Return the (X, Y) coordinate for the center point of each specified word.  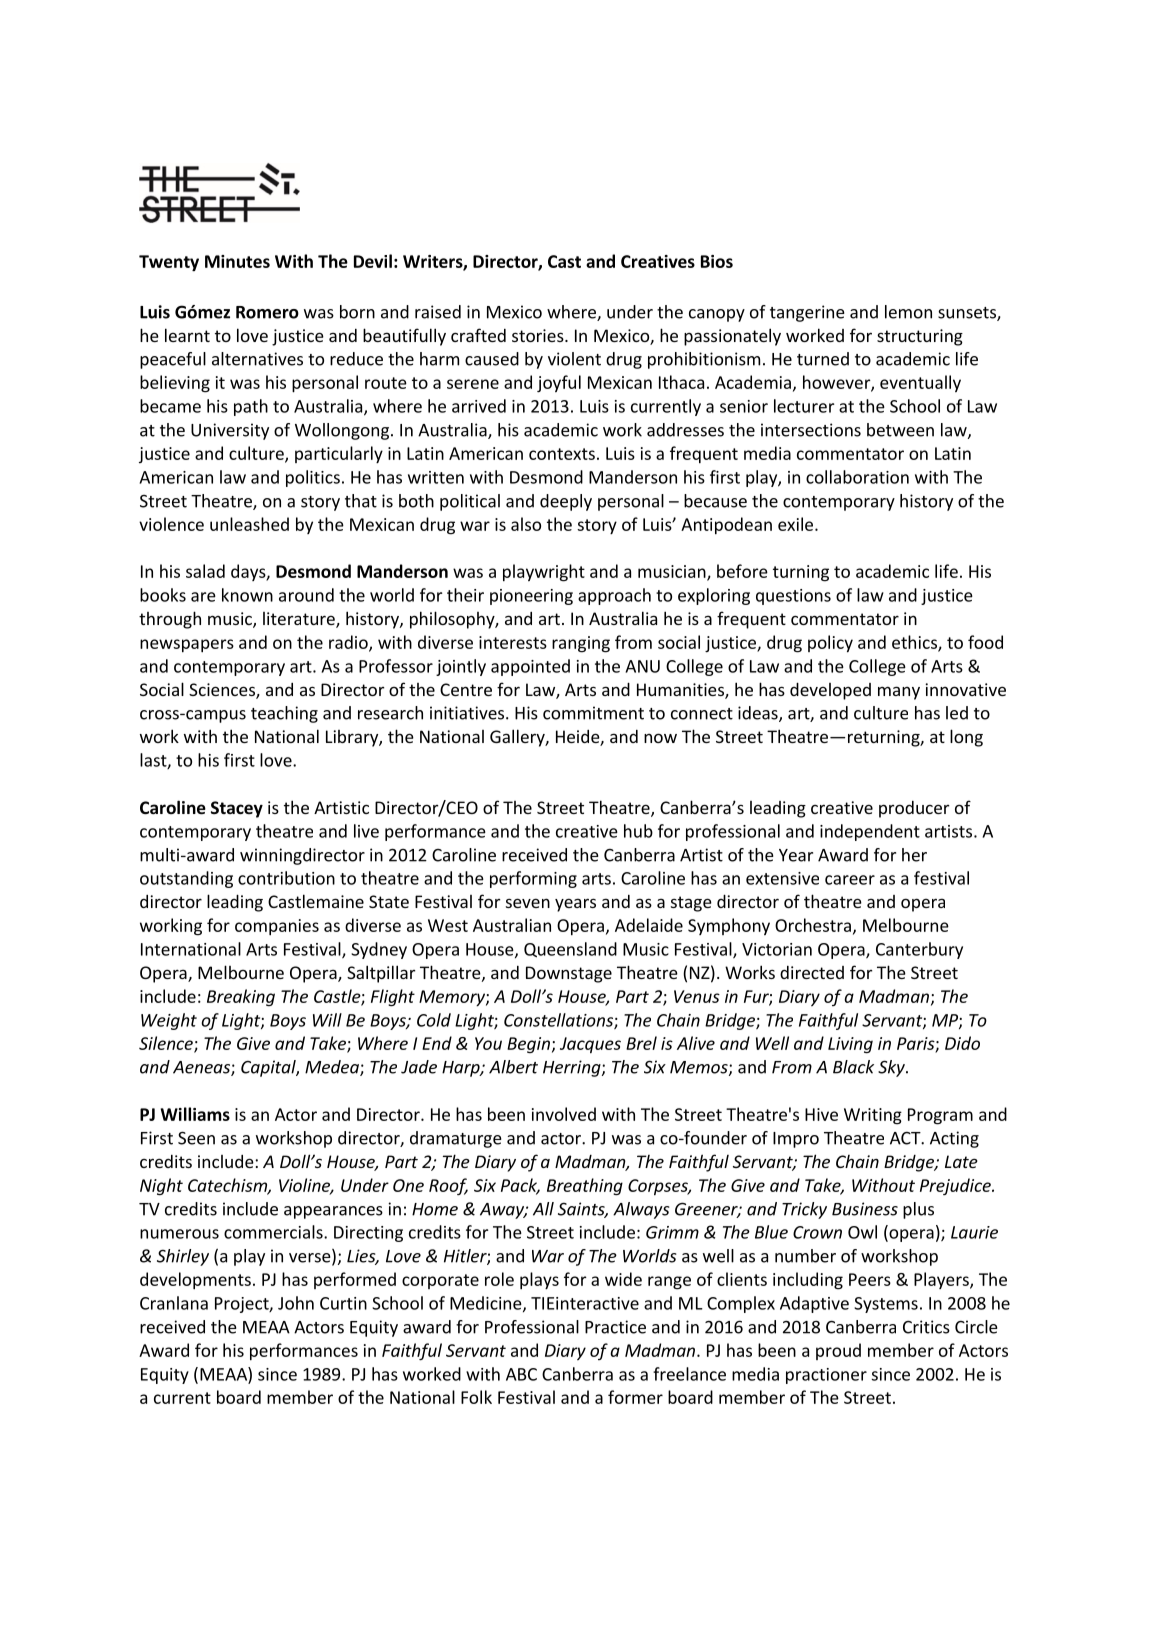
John (296, 1303)
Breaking (241, 997)
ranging (581, 644)
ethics (915, 643)
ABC (521, 1374)
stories (539, 335)
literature (300, 620)
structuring (920, 337)
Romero (267, 312)
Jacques (590, 1045)
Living (850, 1045)
